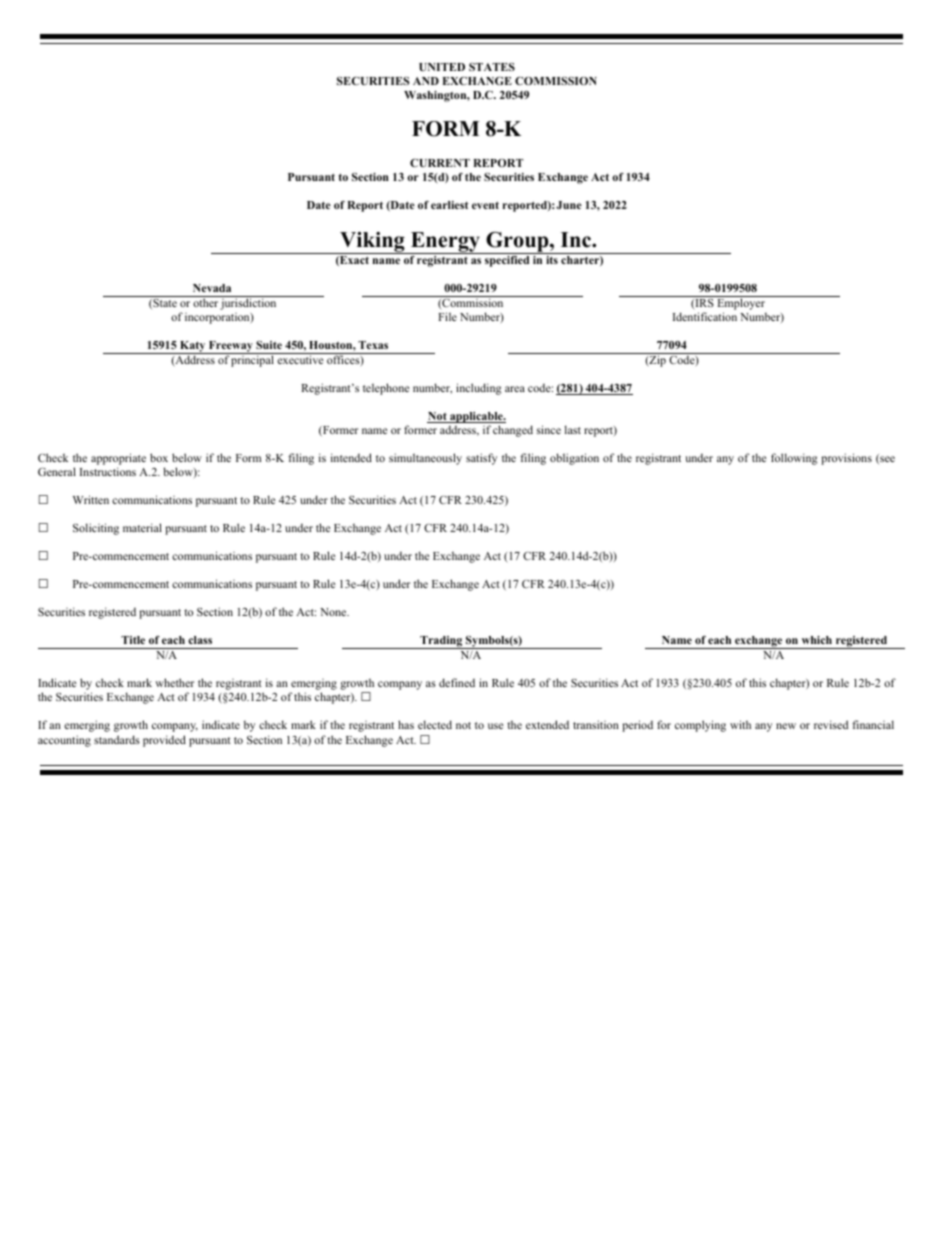  What do you see at coordinates (479, 389) in the screenshot?
I see `including` at bounding box center [479, 389].
